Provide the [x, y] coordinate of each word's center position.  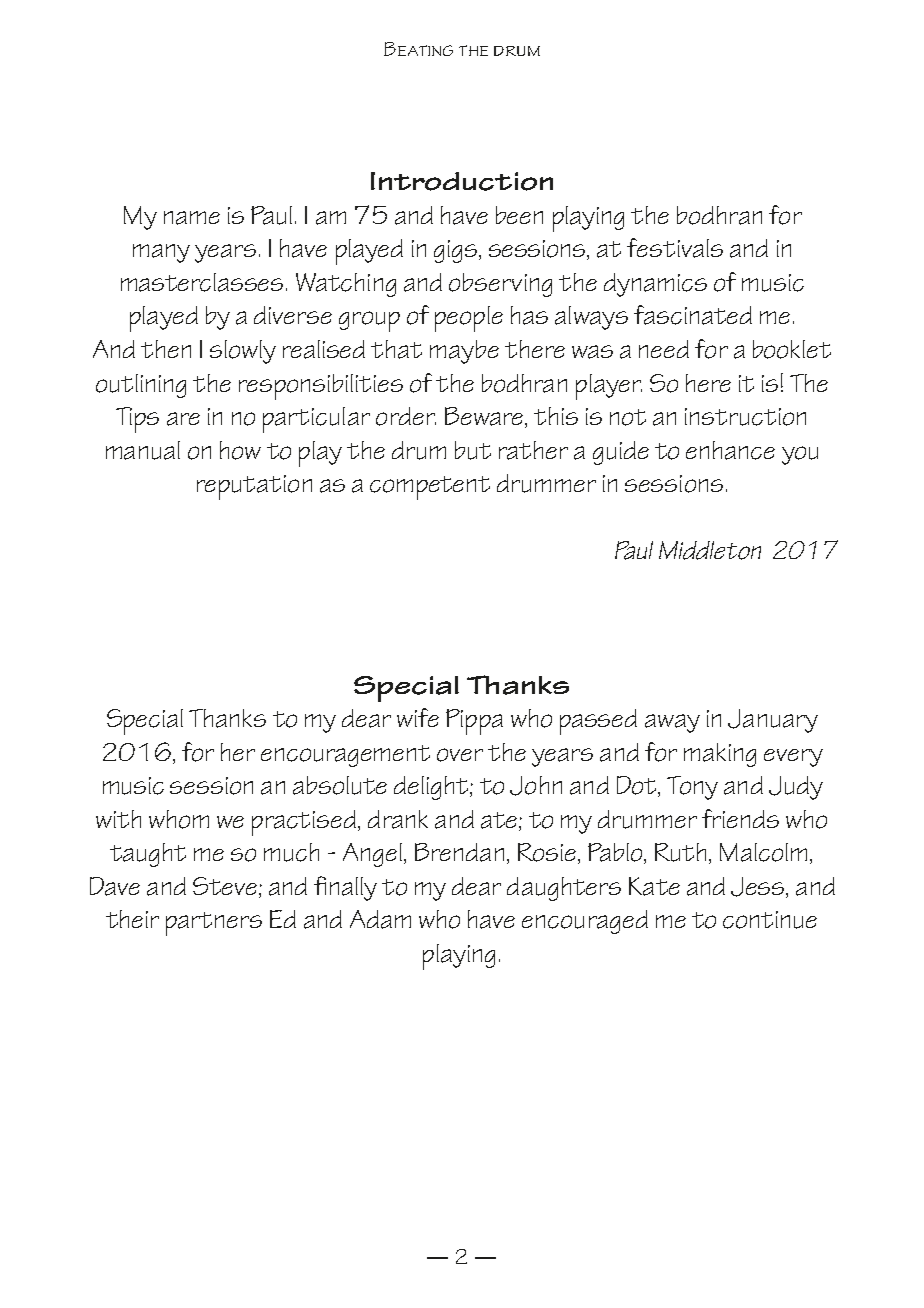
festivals [675, 248]
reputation [254, 487]
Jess [759, 887]
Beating [418, 49]
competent [430, 488]
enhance [730, 450]
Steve [225, 886]
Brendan [459, 852]
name [192, 218]
